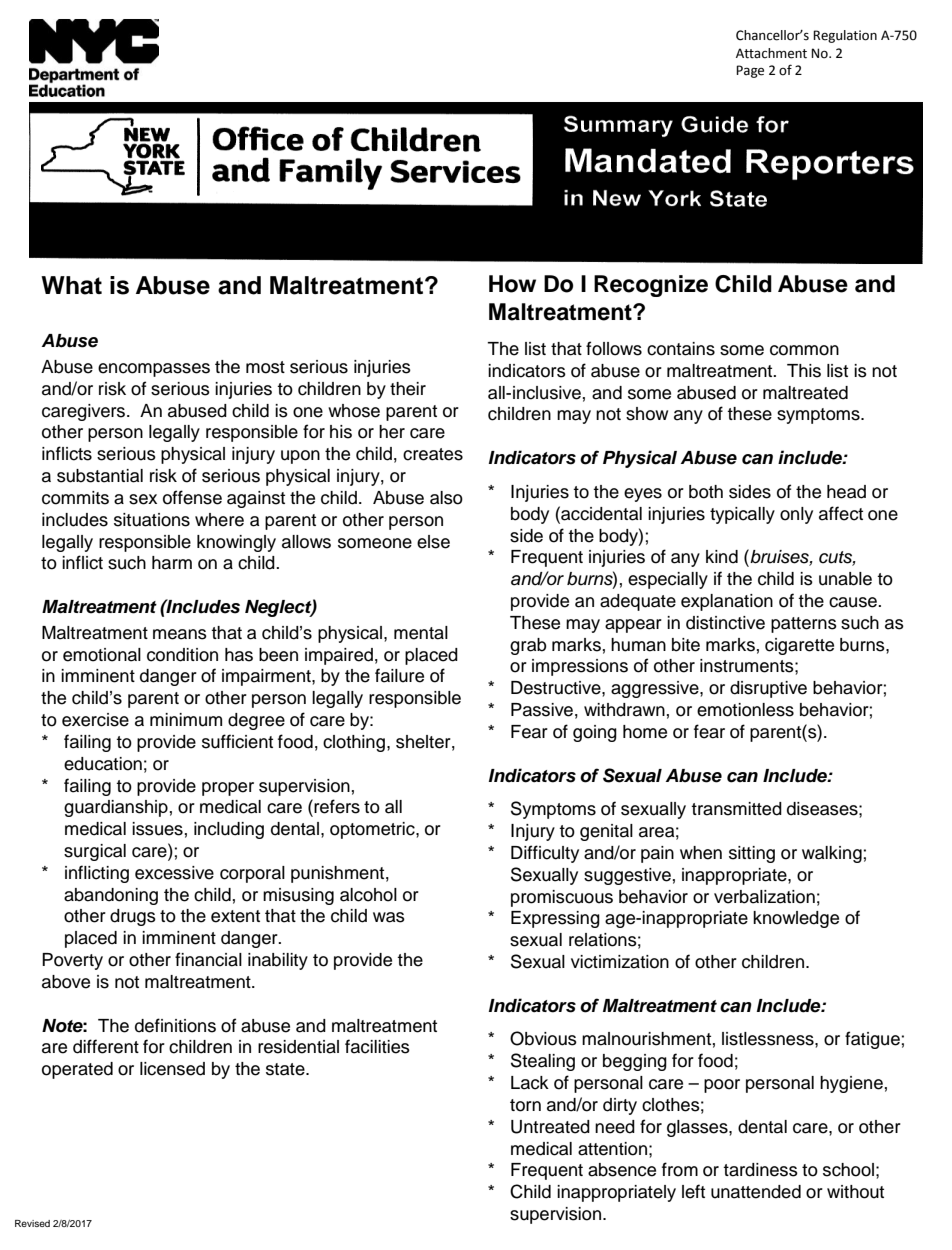 The height and width of the image is (1250, 952). I want to click on Attachment, so click(771, 53).
